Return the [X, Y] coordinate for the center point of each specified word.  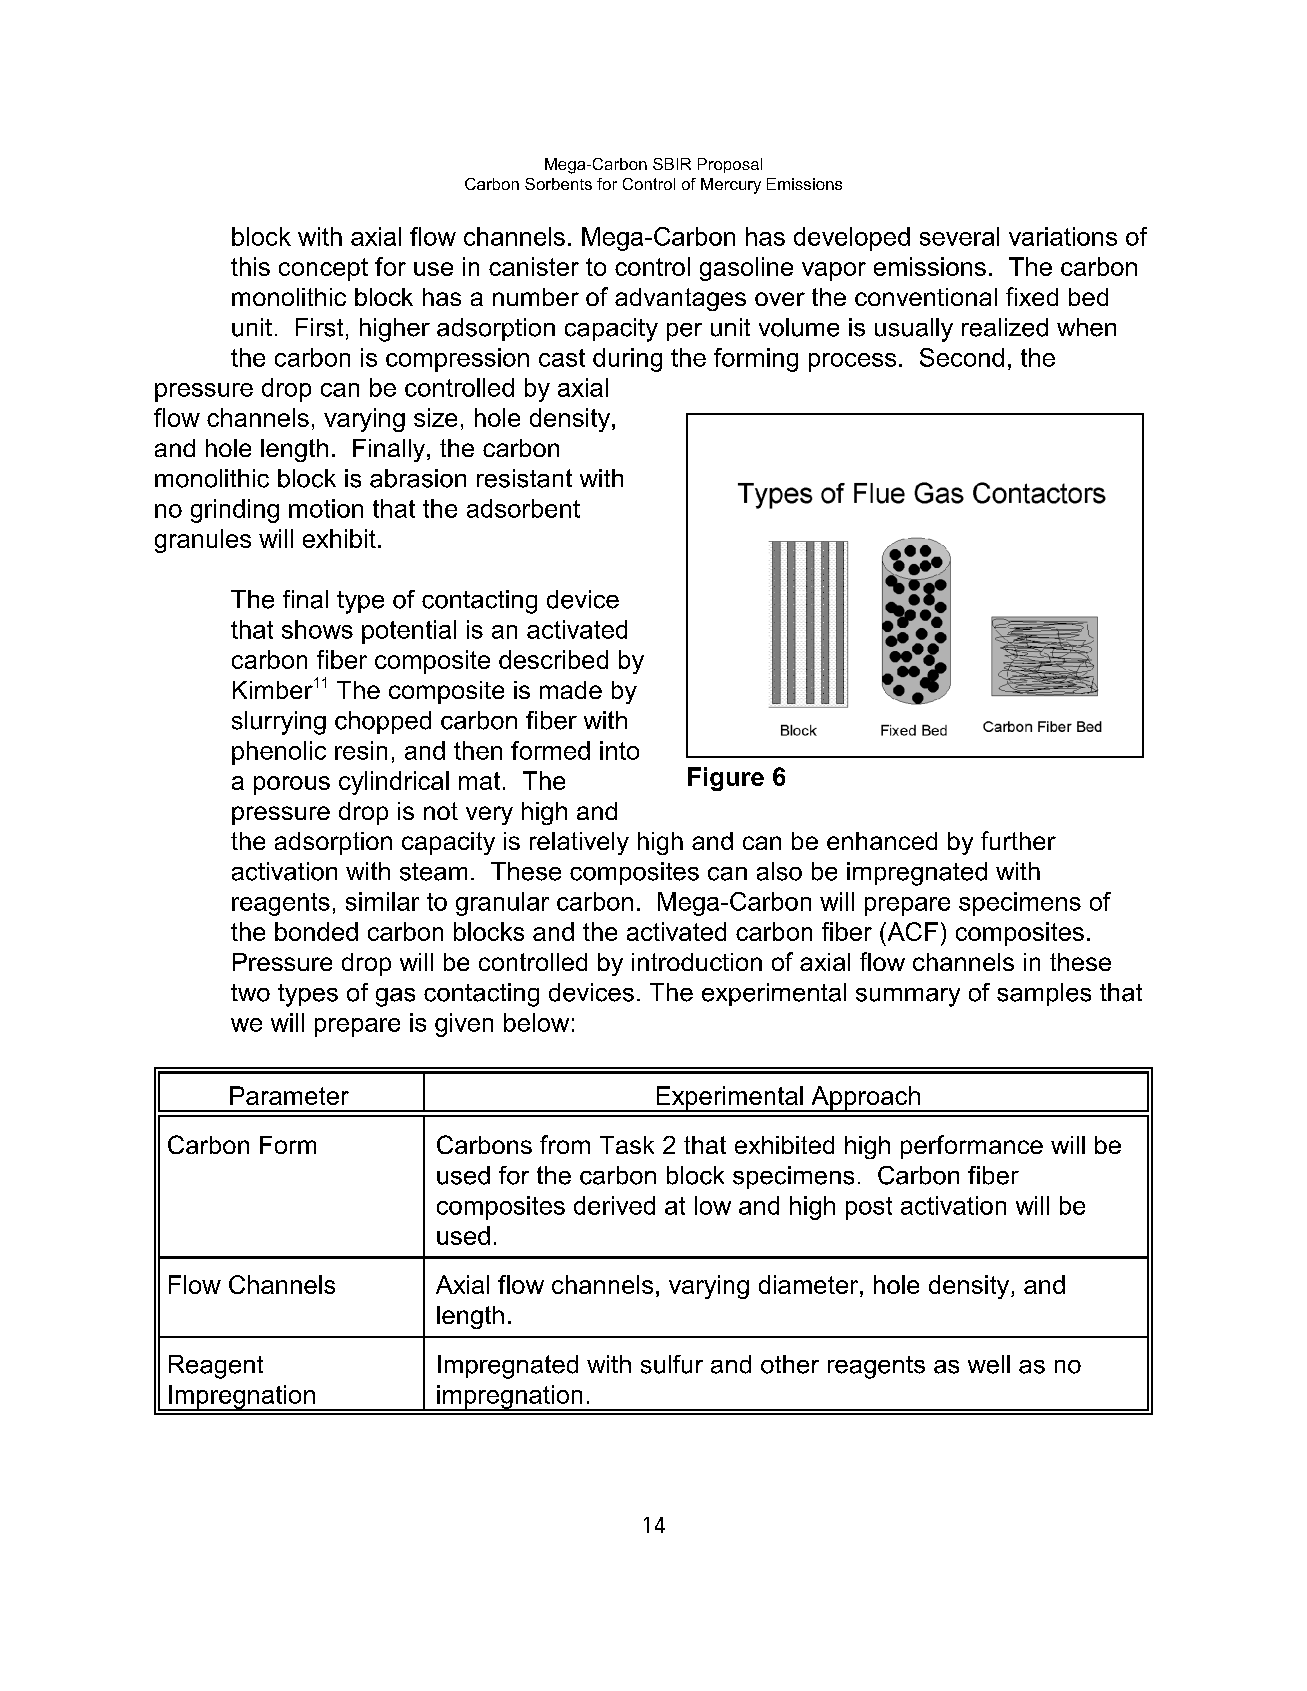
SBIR [672, 164]
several [959, 236]
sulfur [672, 1364]
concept [323, 269]
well [989, 1364]
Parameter [289, 1095]
